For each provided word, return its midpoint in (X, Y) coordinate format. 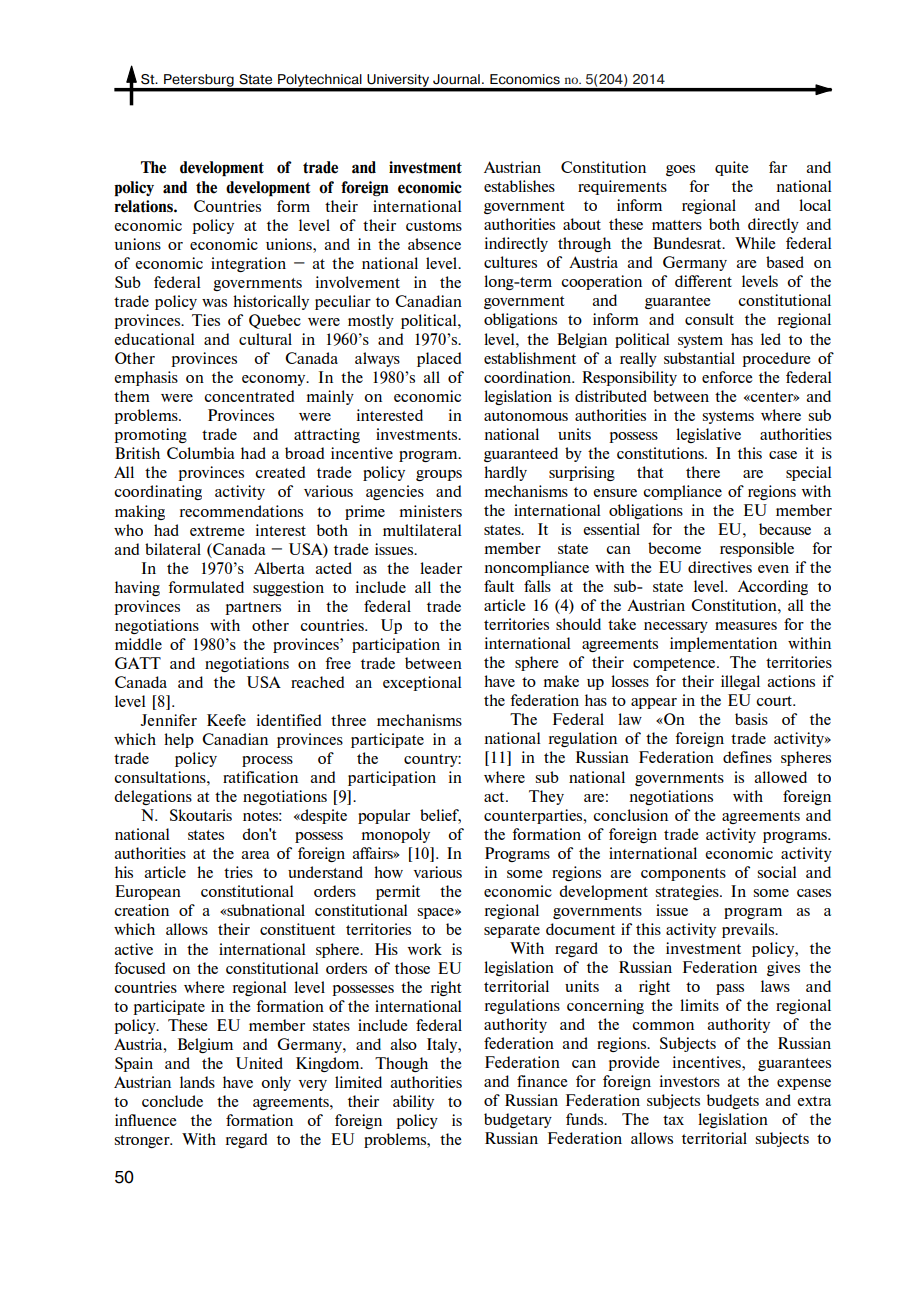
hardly (505, 473)
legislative (708, 435)
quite (732, 168)
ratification (260, 777)
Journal (456, 79)
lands (197, 1082)
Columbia (200, 453)
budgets (733, 1101)
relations (144, 206)
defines (747, 757)
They (546, 797)
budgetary (518, 1120)
